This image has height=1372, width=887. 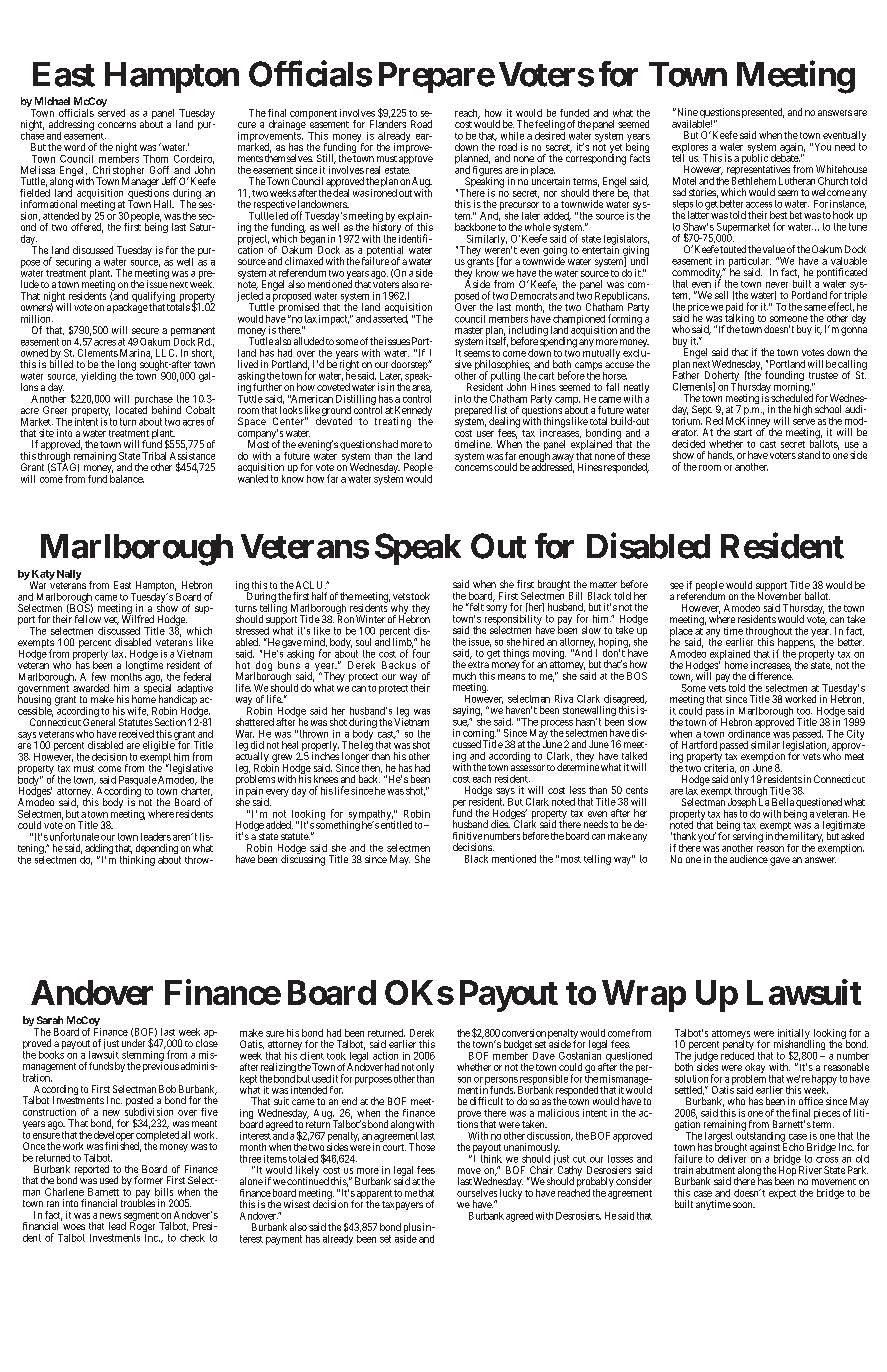 I want to click on while, so click(x=512, y=136).
